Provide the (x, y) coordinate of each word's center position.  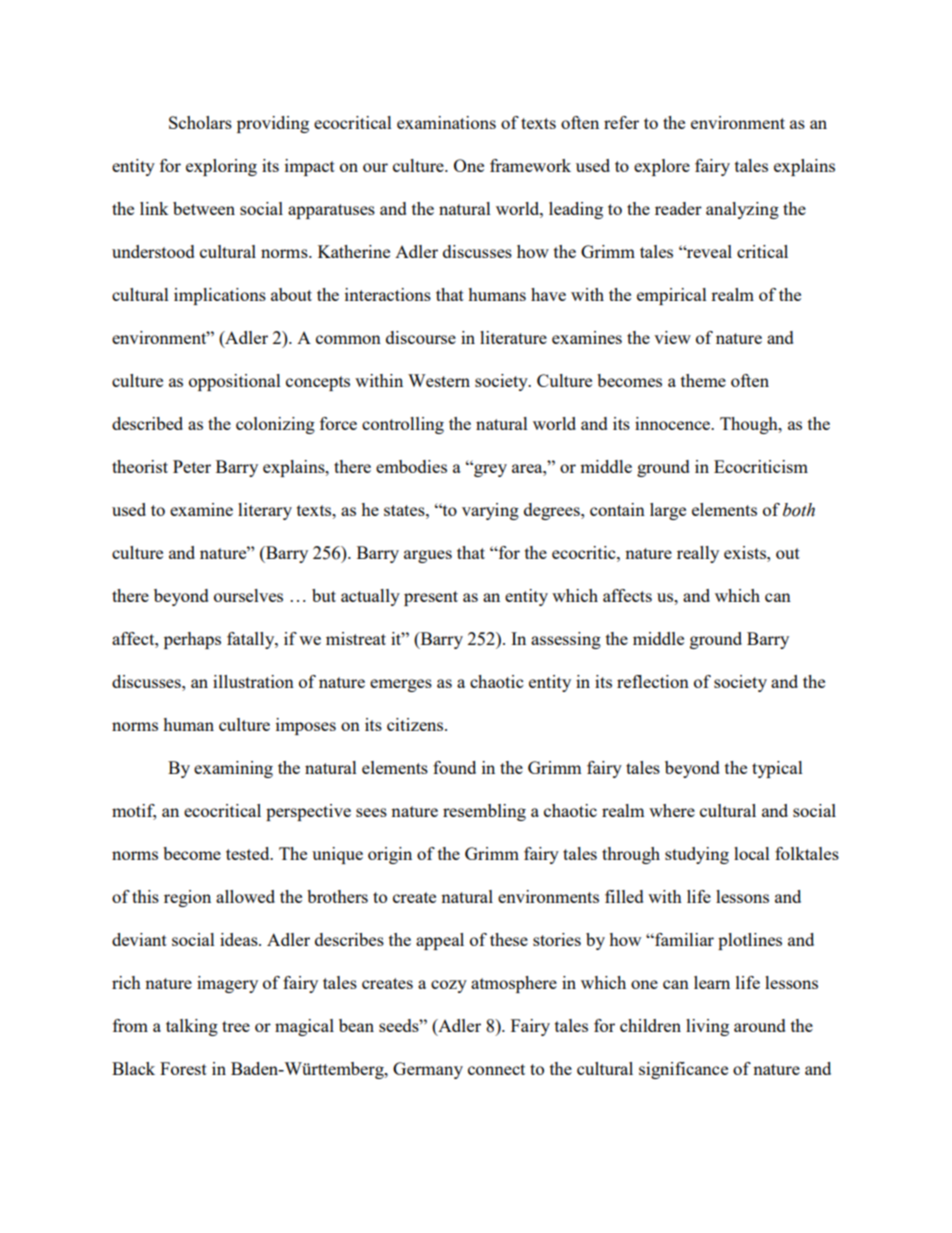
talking (192, 1027)
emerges (401, 685)
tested (249, 853)
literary (265, 511)
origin (390, 855)
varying (490, 511)
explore (662, 167)
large (668, 511)
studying (697, 855)
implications (220, 296)
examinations (446, 122)
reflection (653, 681)
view (672, 337)
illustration (253, 681)
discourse (421, 337)
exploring (221, 167)
